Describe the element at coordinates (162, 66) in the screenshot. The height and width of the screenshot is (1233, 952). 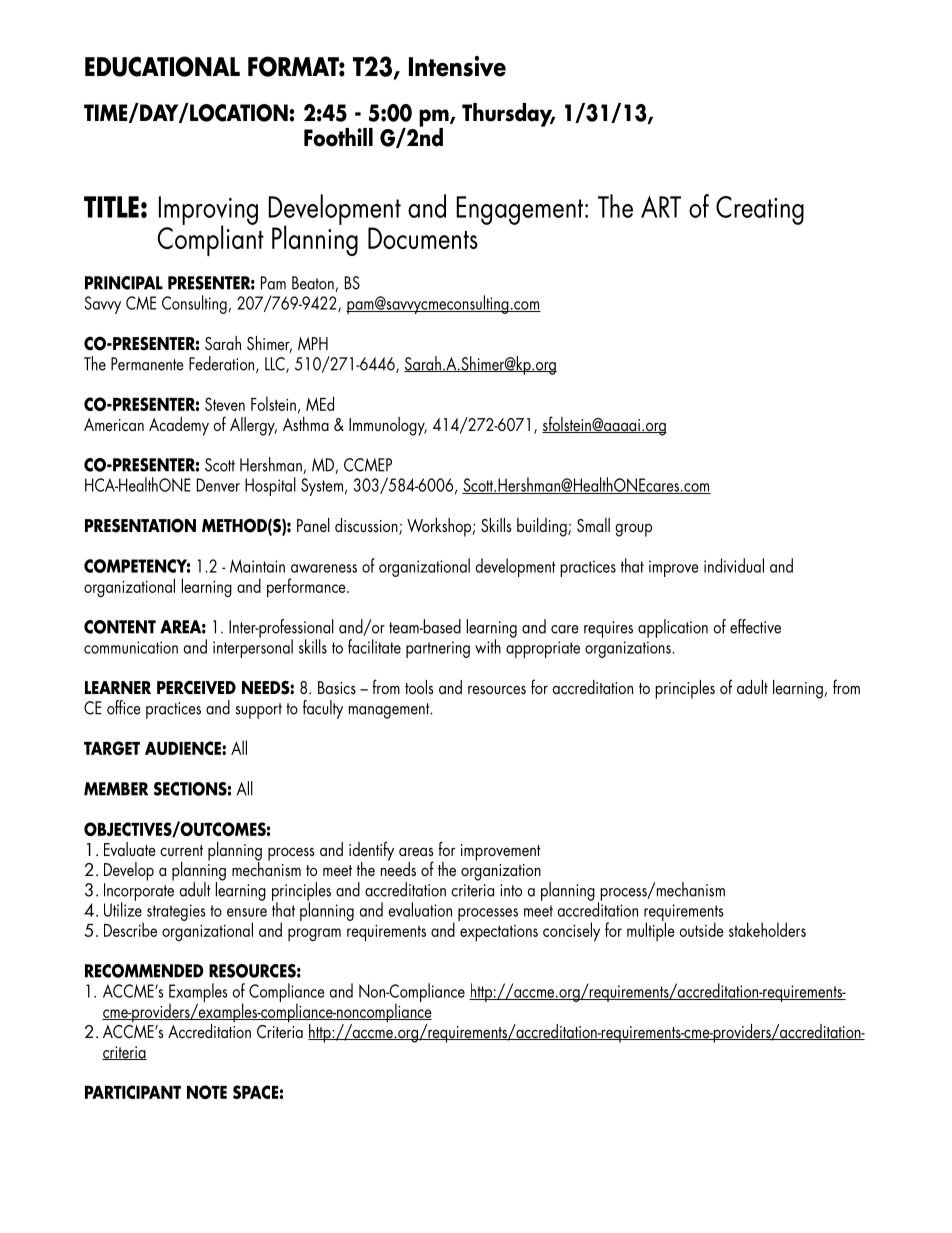
I see `EDUCATIONAL` at that location.
